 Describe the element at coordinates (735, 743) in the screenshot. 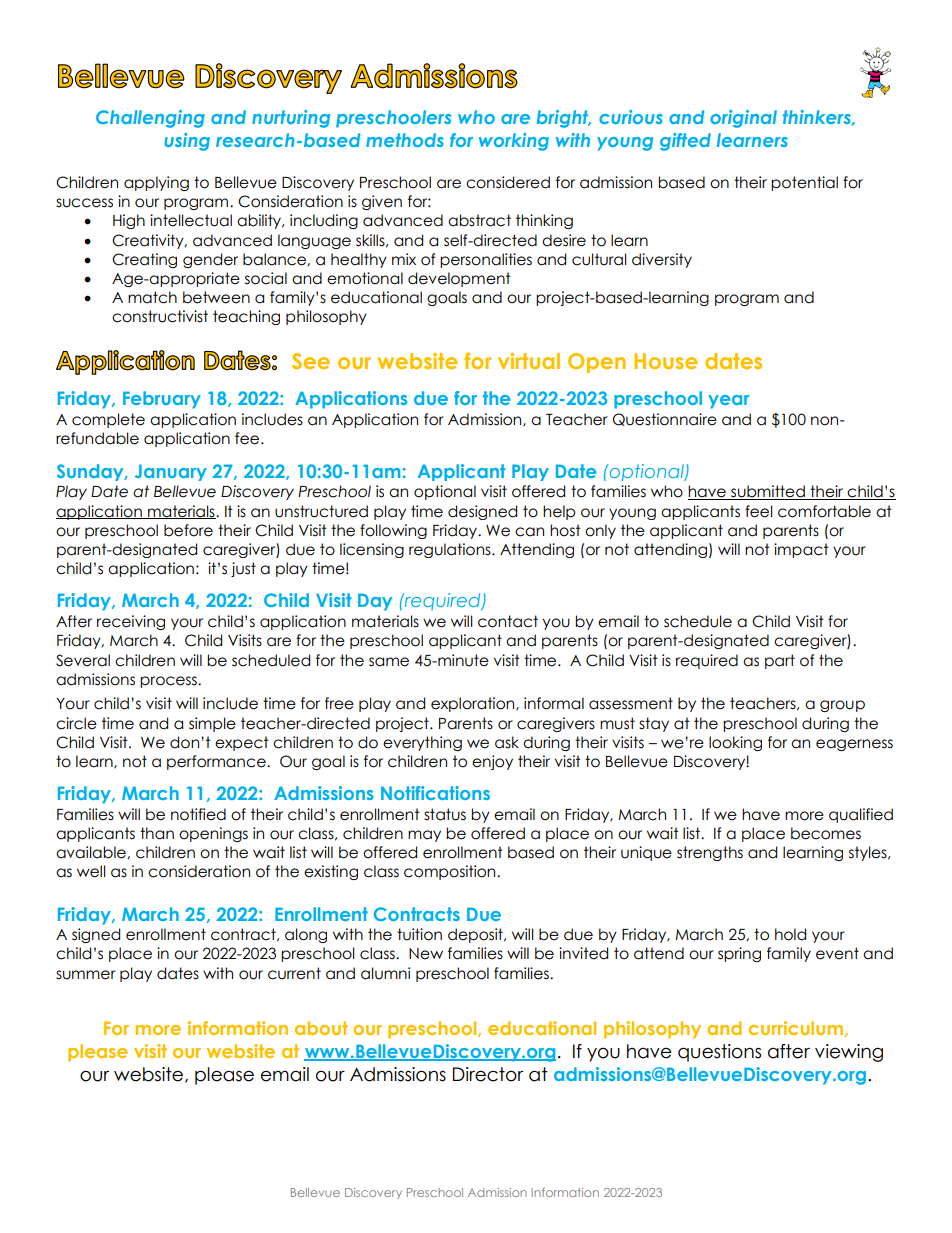

I see `looking` at that location.
